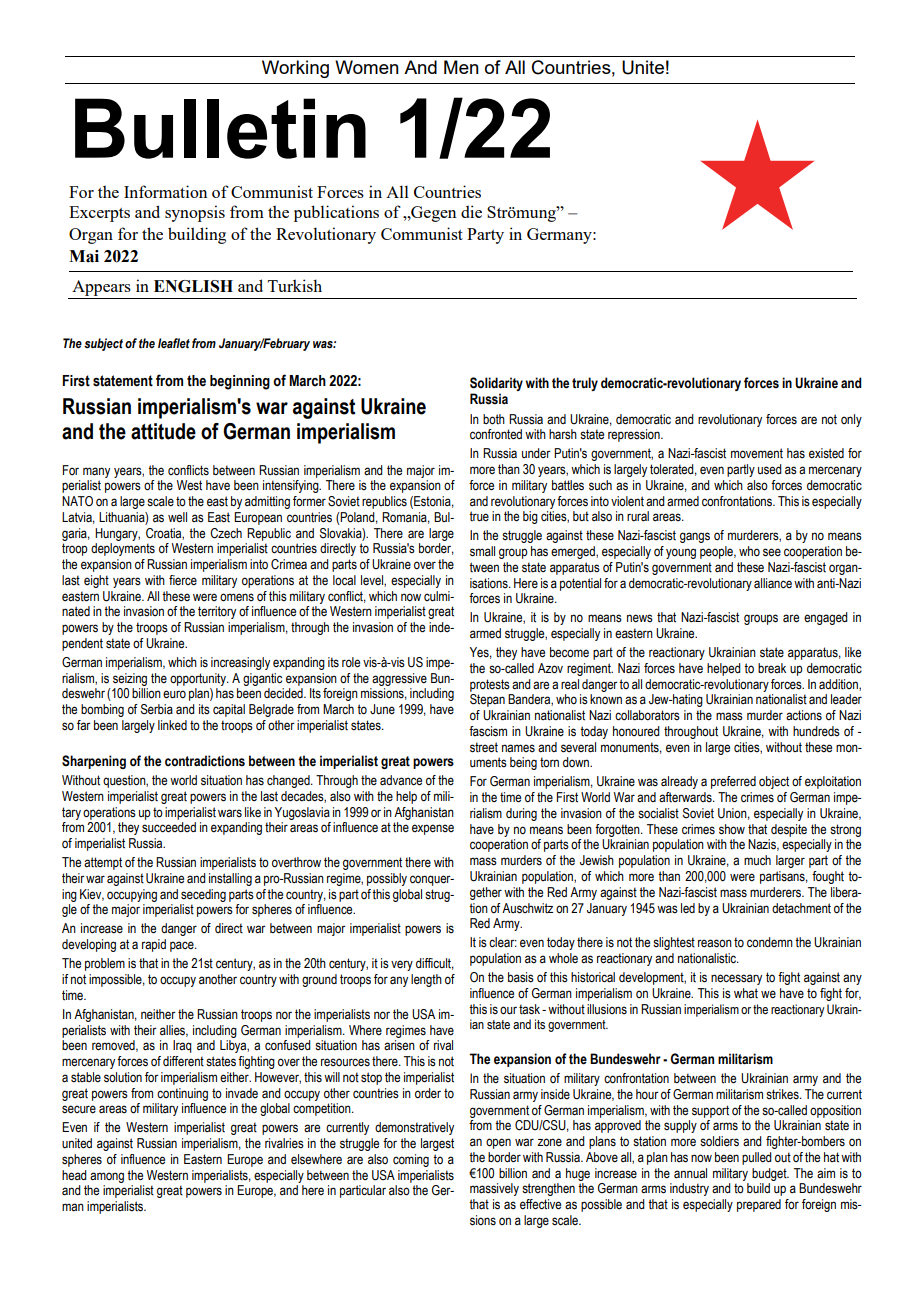 The height and width of the document is (1308, 924). What do you see at coordinates (770, 1174) in the document?
I see `budget` at bounding box center [770, 1174].
